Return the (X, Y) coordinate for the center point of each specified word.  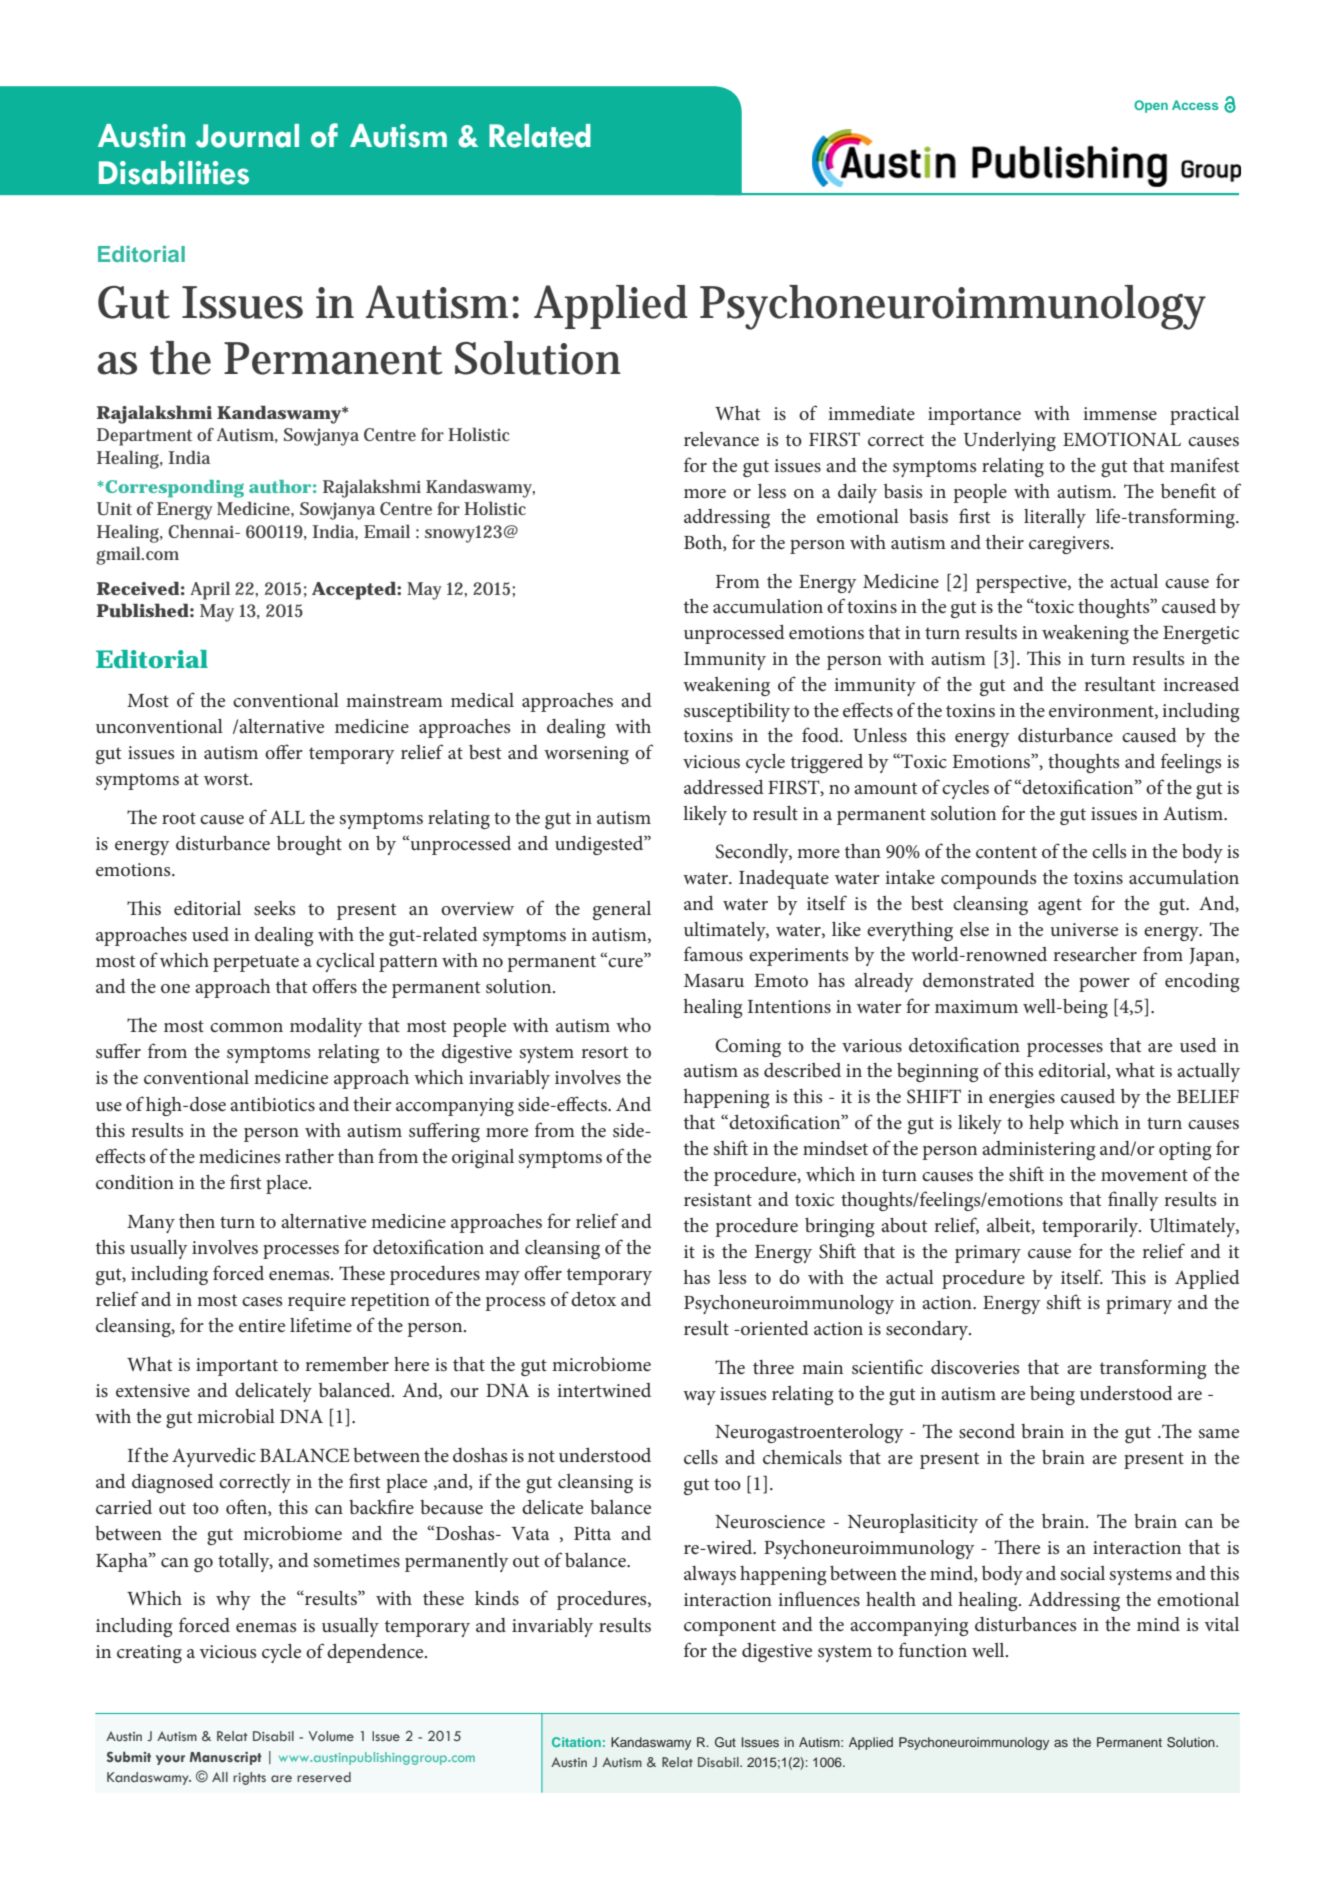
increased (1201, 684)
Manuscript (225, 1758)
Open (1151, 106)
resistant (718, 1200)
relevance (721, 439)
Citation (576, 1742)
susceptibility (737, 712)
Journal (247, 136)
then (197, 1221)
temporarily (1091, 1227)
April (210, 590)
